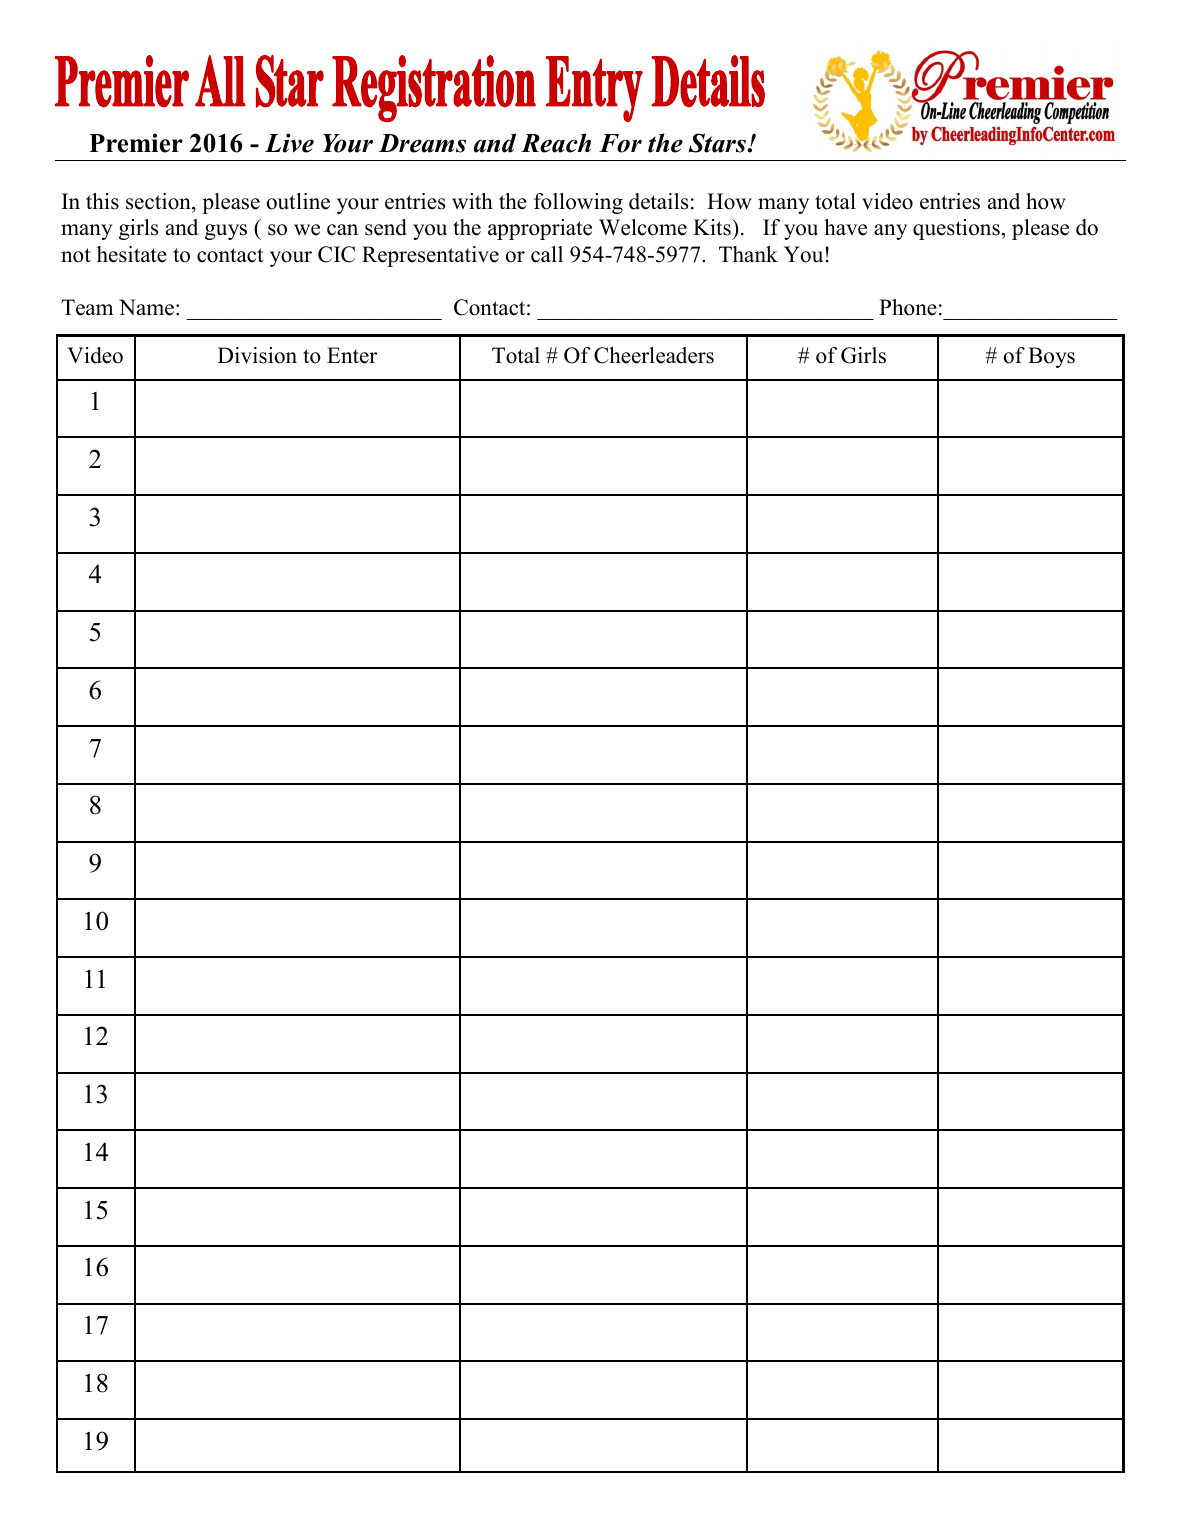 The height and width of the page is (1529, 1181). I want to click on Reach, so click(556, 143).
